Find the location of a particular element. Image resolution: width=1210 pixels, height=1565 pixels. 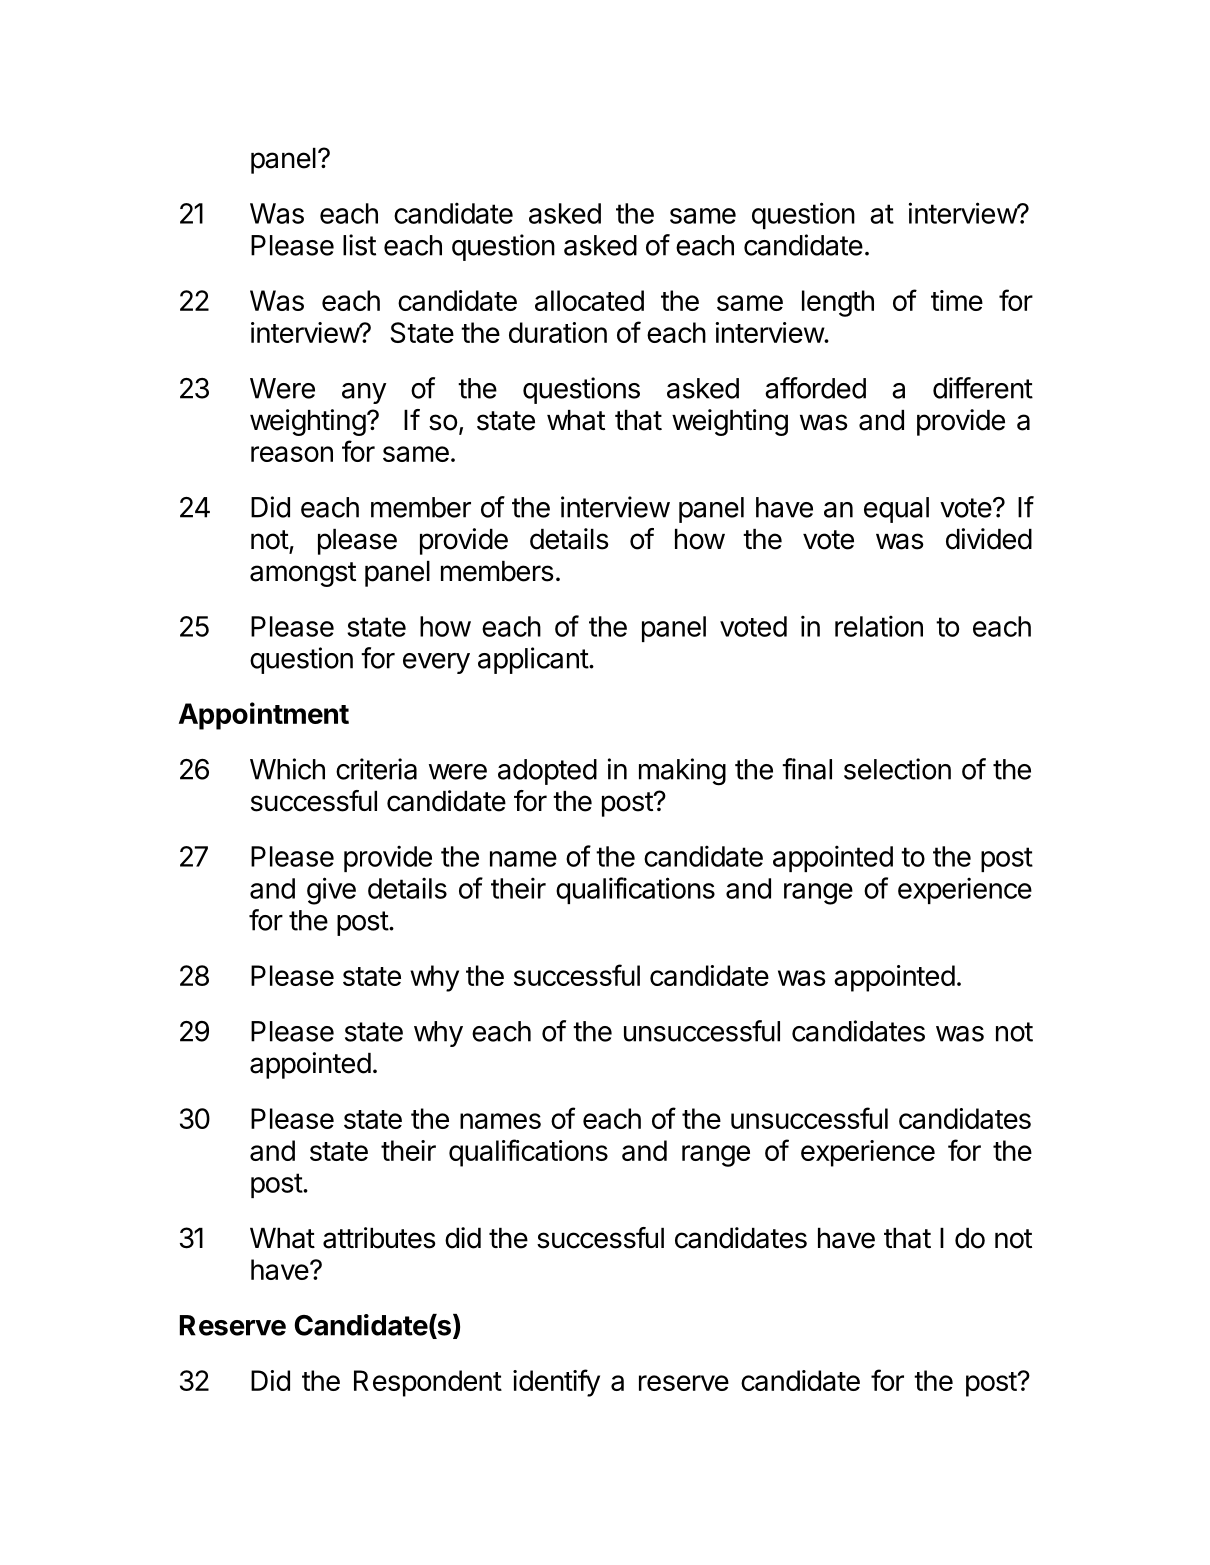

making is located at coordinates (682, 772).
